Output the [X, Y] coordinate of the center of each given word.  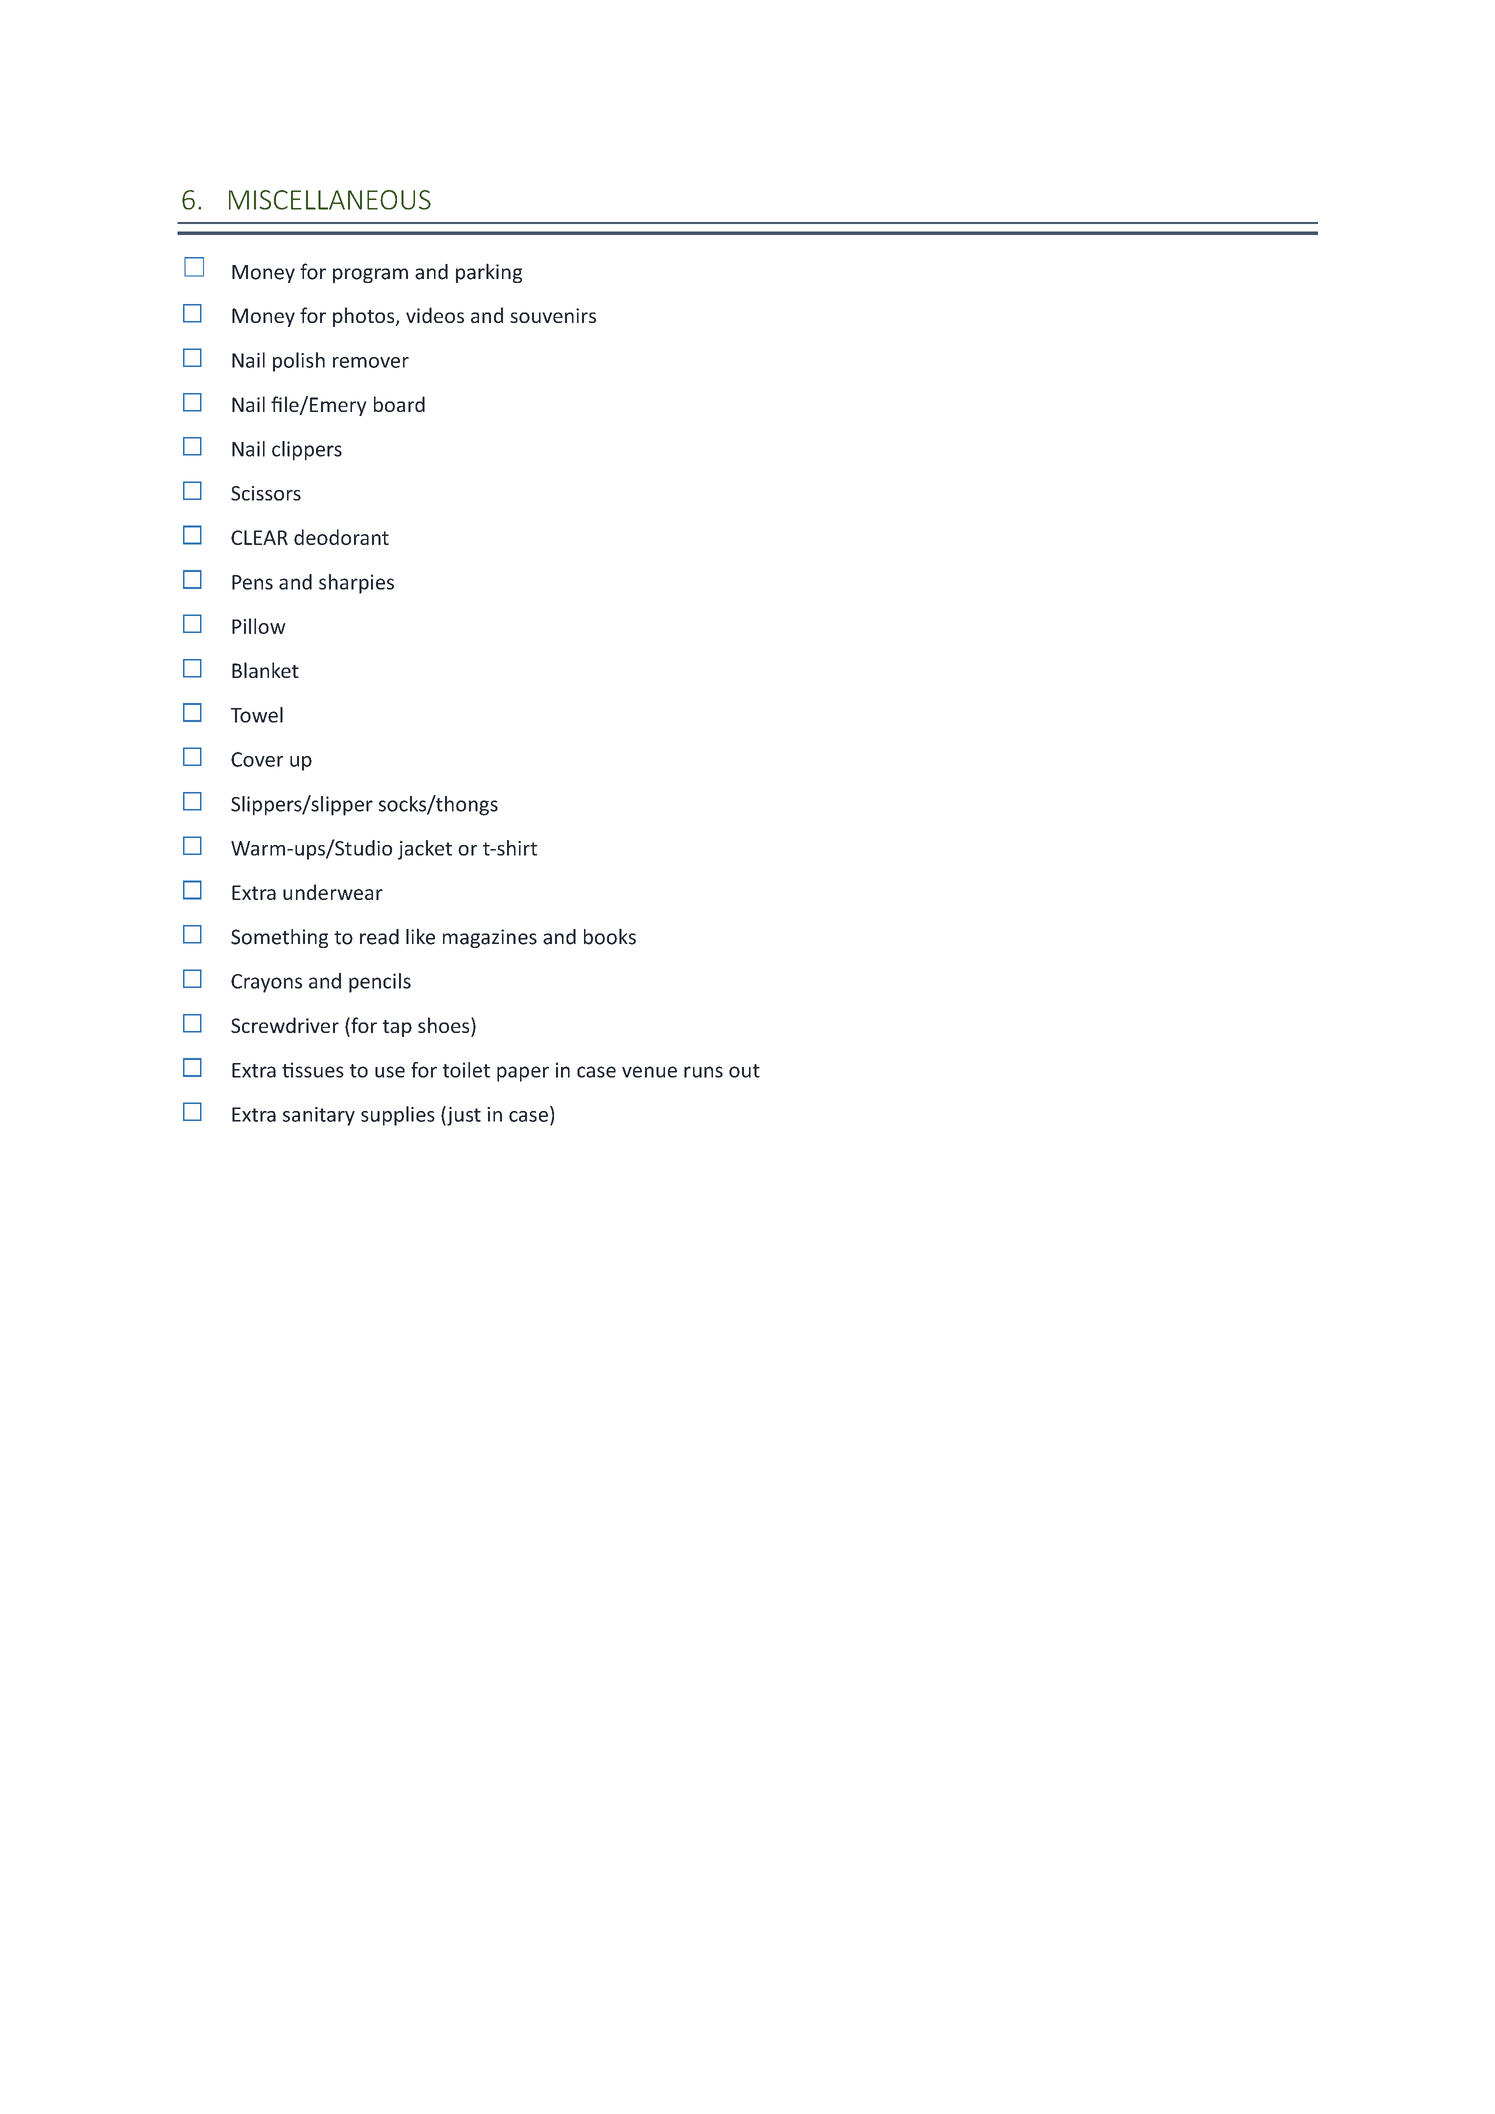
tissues [313, 1070]
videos [435, 315]
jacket [425, 850]
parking [489, 273]
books [610, 936]
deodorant [341, 537]
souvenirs [553, 315]
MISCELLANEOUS [330, 200]
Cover [257, 759]
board [399, 404]
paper [523, 1074]
